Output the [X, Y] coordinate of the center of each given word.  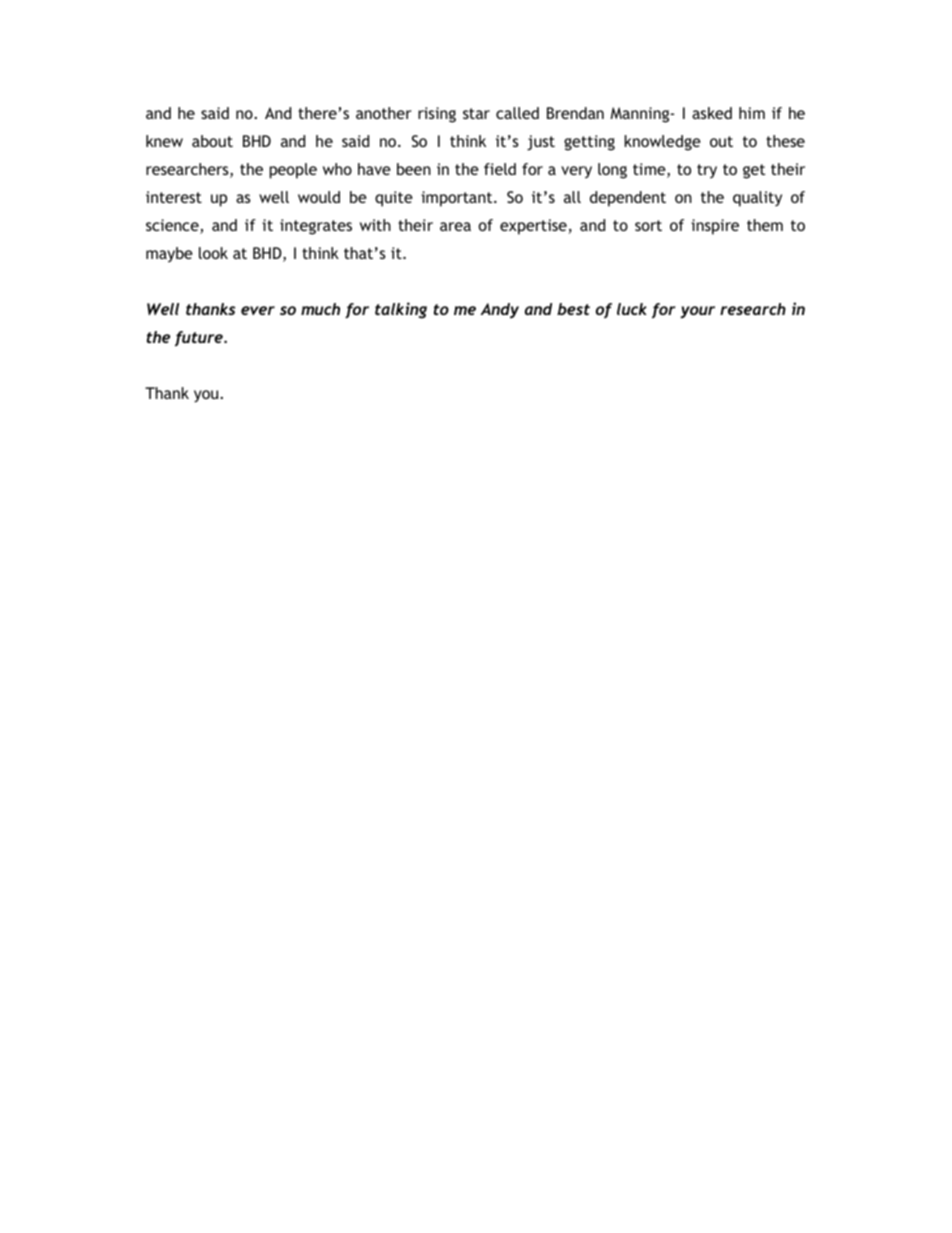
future [200, 339]
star [476, 113]
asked [712, 113]
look [213, 253]
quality [757, 199]
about [212, 141]
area [455, 226]
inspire [715, 227]
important [458, 199]
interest [174, 197]
